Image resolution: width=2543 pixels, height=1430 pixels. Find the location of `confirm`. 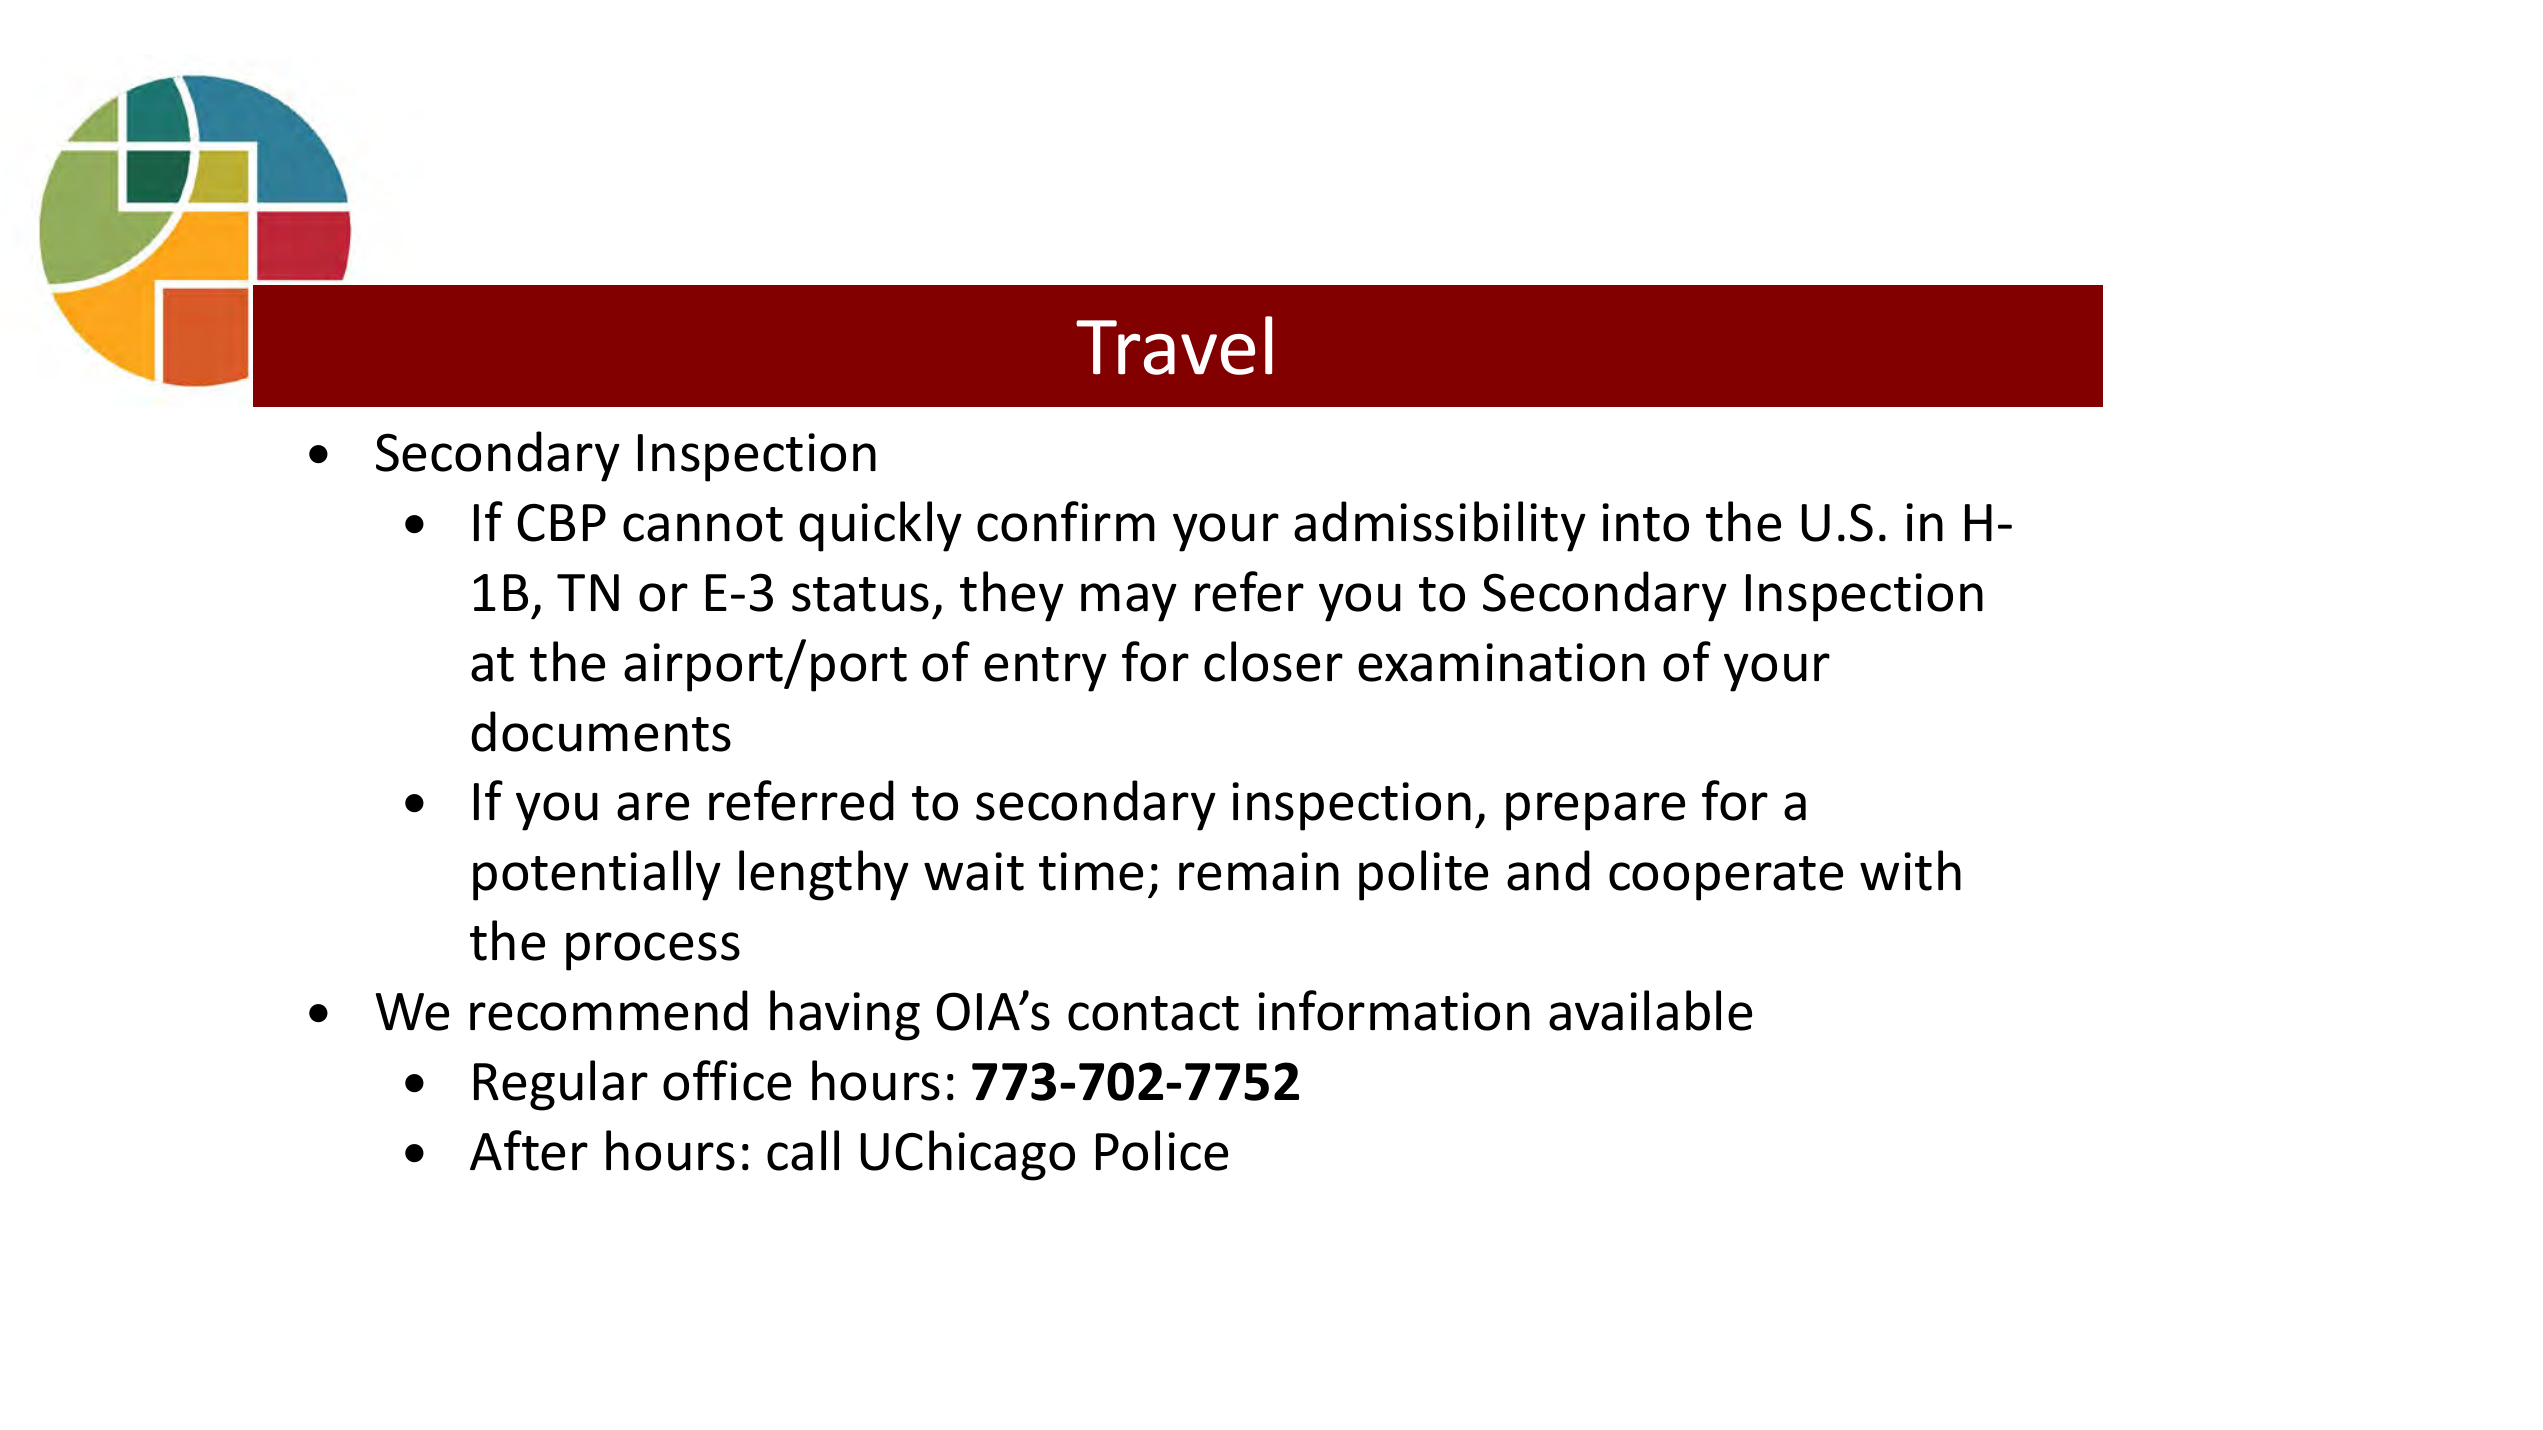

confirm is located at coordinates (1066, 521).
